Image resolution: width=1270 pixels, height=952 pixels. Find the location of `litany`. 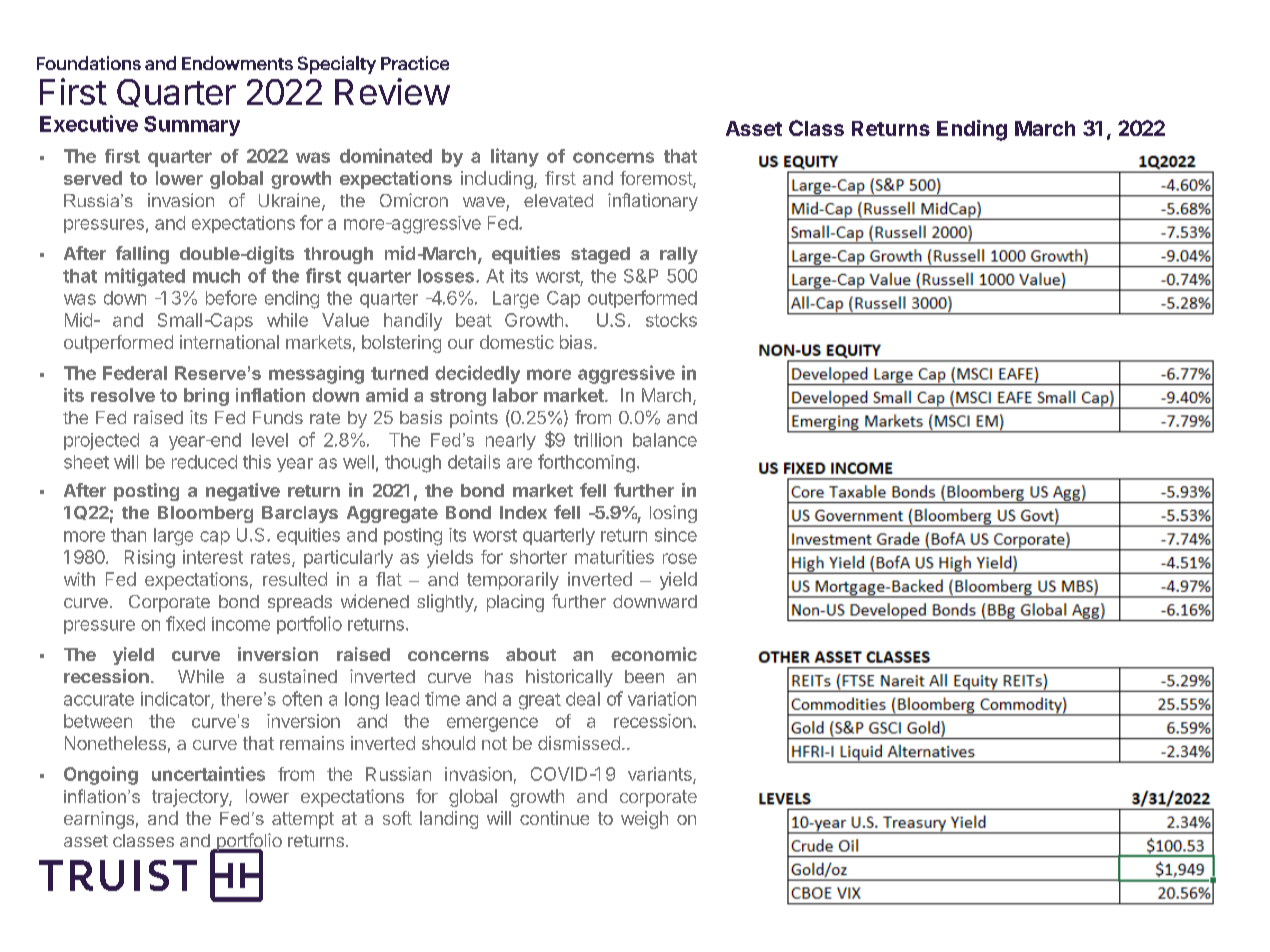

litany is located at coordinates (515, 157).
